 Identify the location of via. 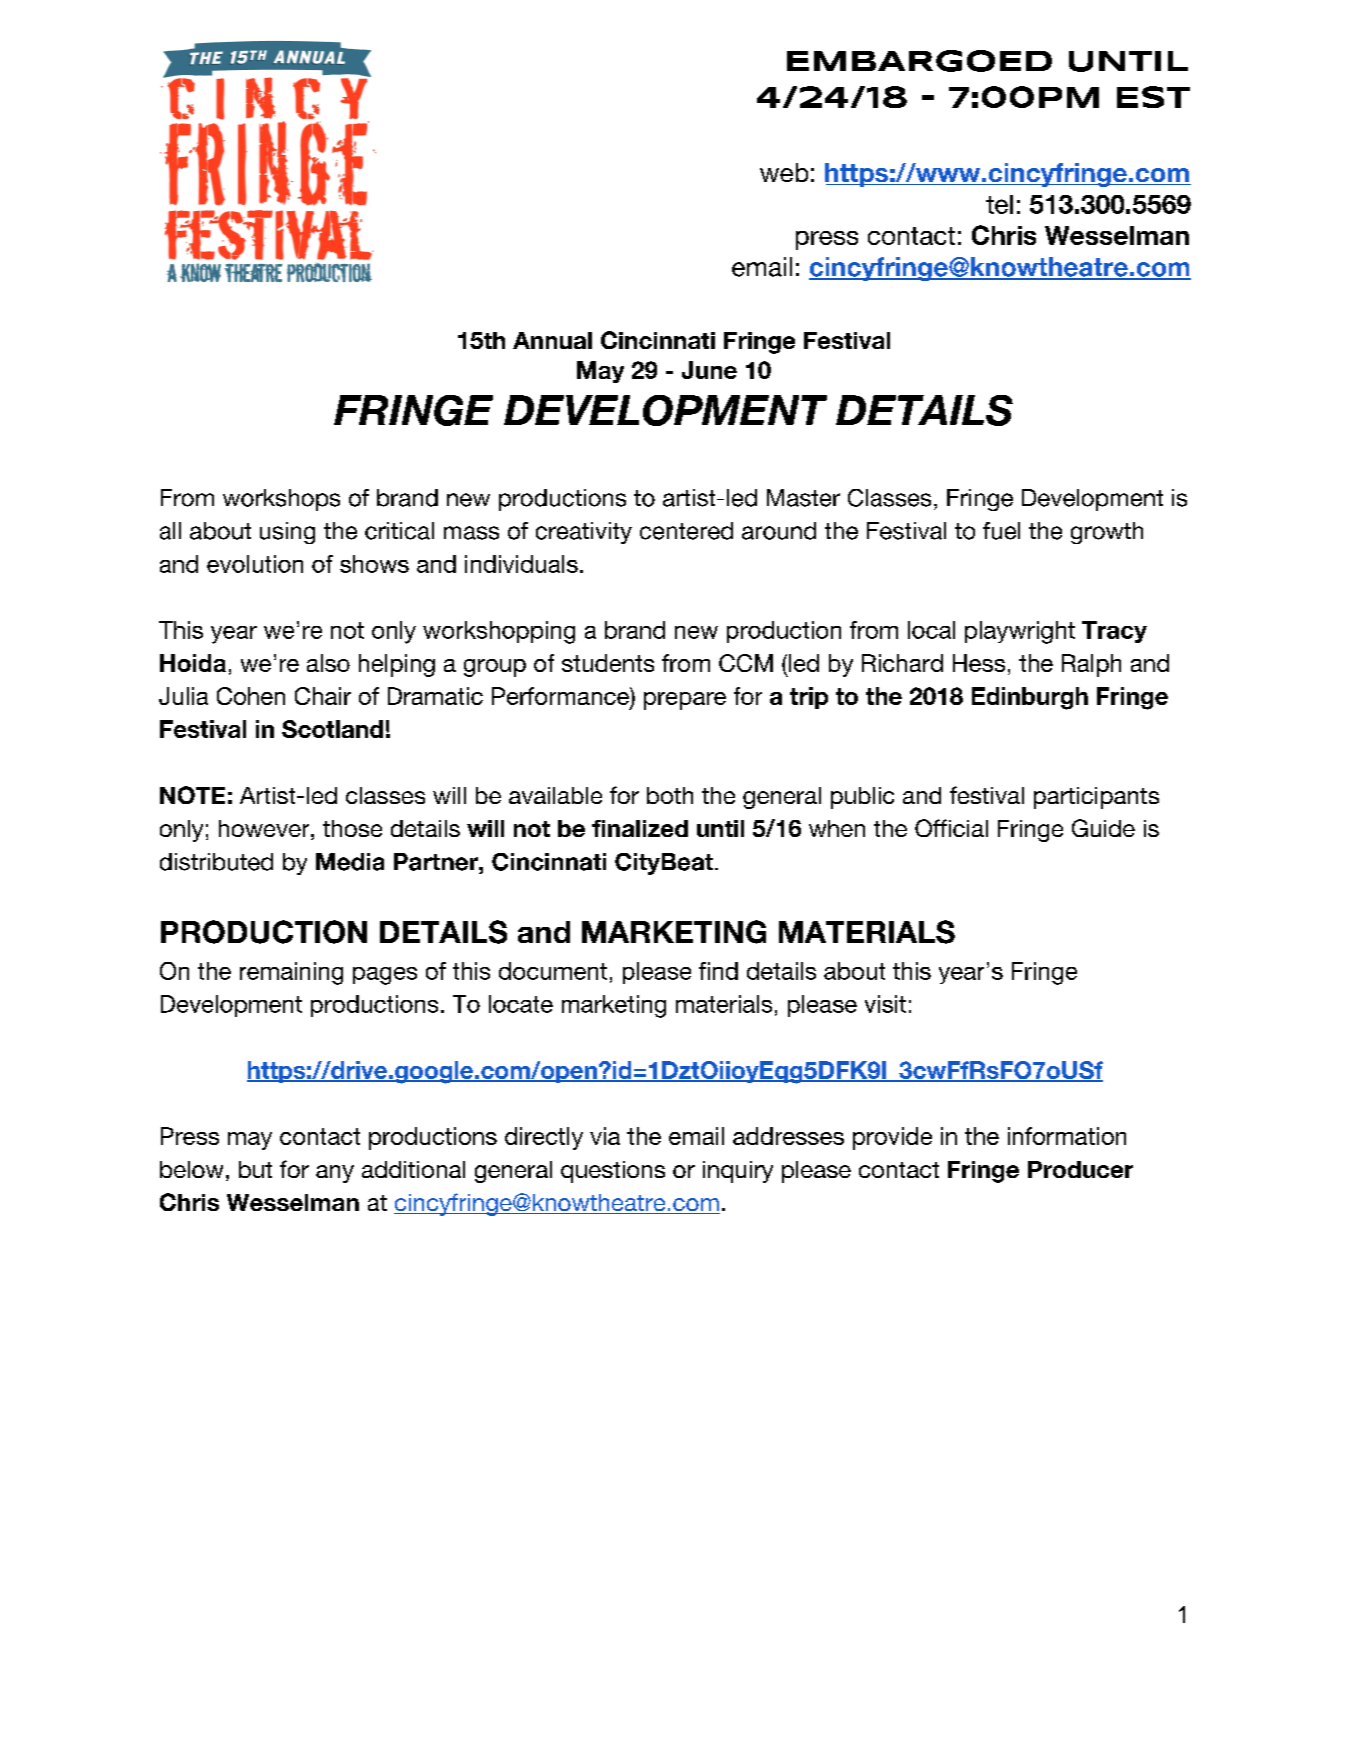
(605, 1136).
